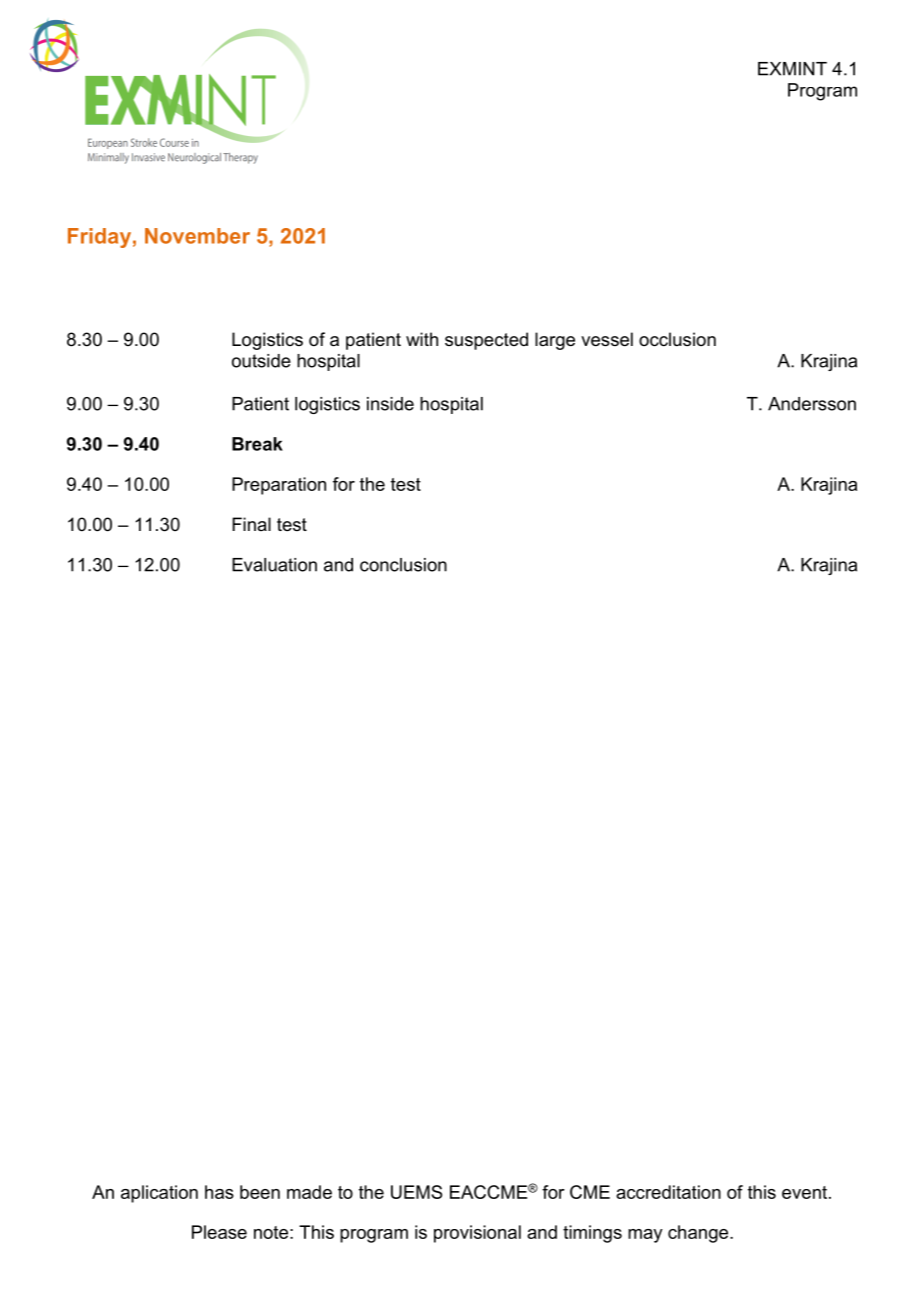  What do you see at coordinates (812, 404) in the screenshot?
I see `Andersson` at bounding box center [812, 404].
